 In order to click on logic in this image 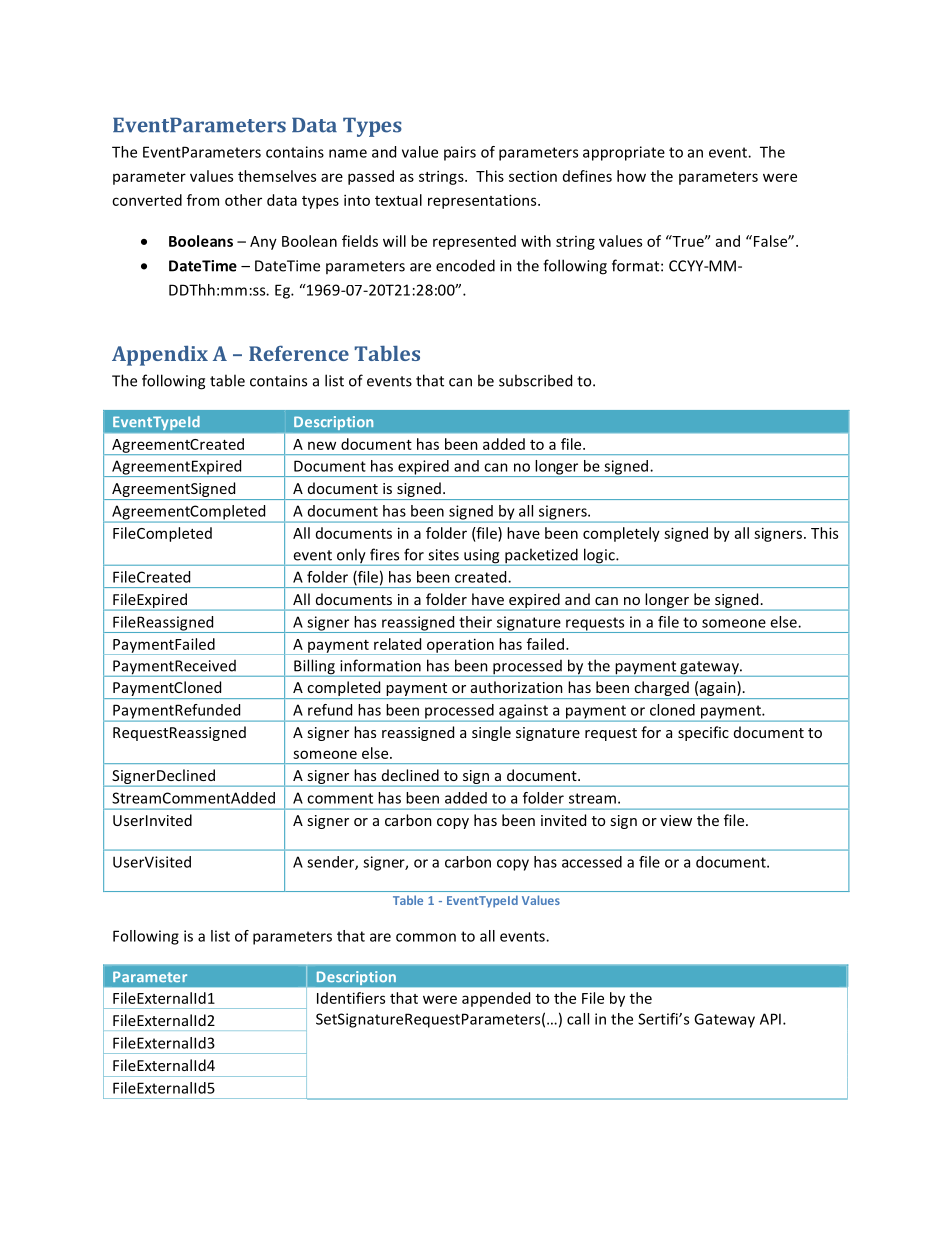, I will do `click(599, 557)`.
